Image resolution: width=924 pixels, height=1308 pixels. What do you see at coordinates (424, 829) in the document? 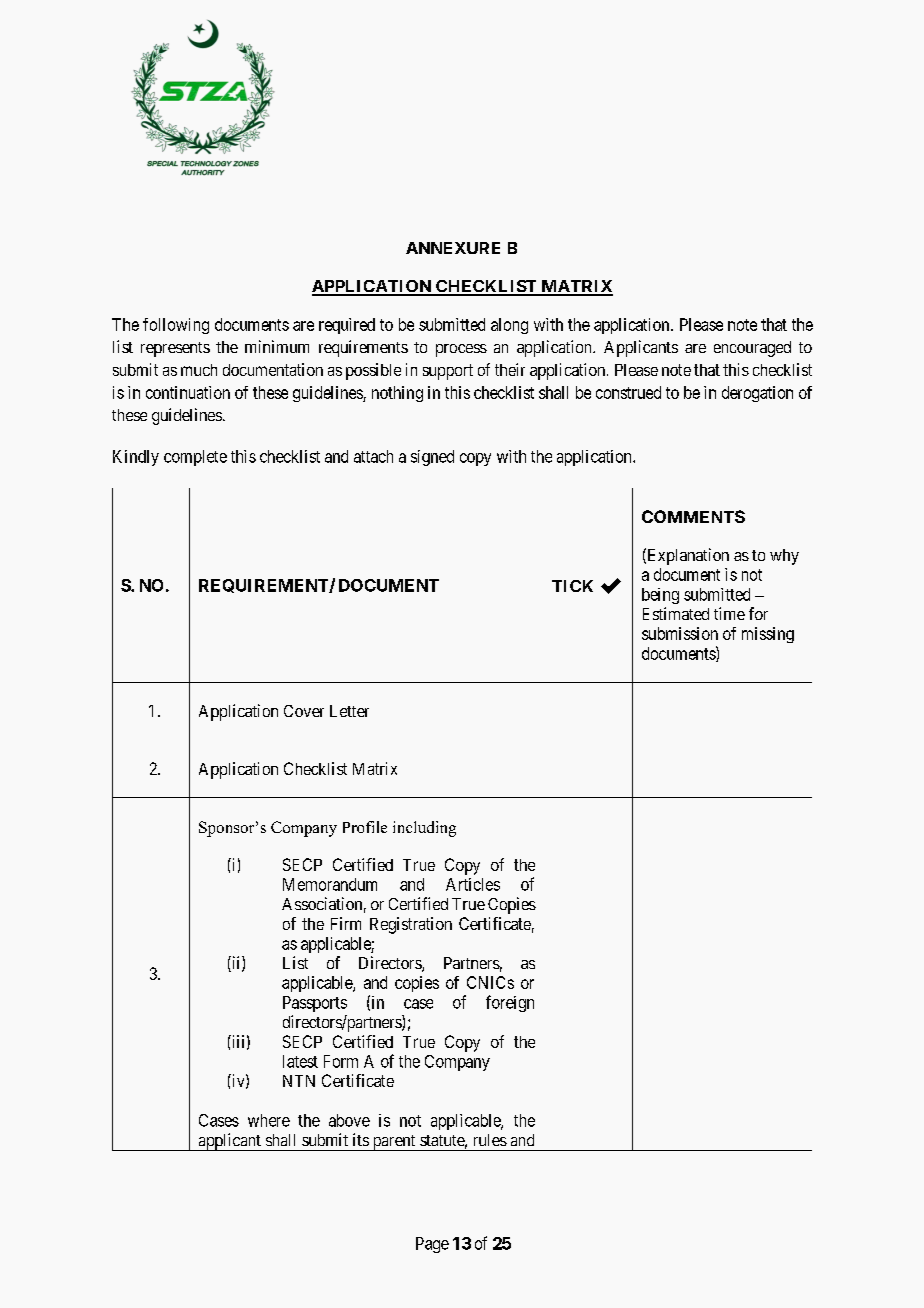
I see `including` at bounding box center [424, 829].
